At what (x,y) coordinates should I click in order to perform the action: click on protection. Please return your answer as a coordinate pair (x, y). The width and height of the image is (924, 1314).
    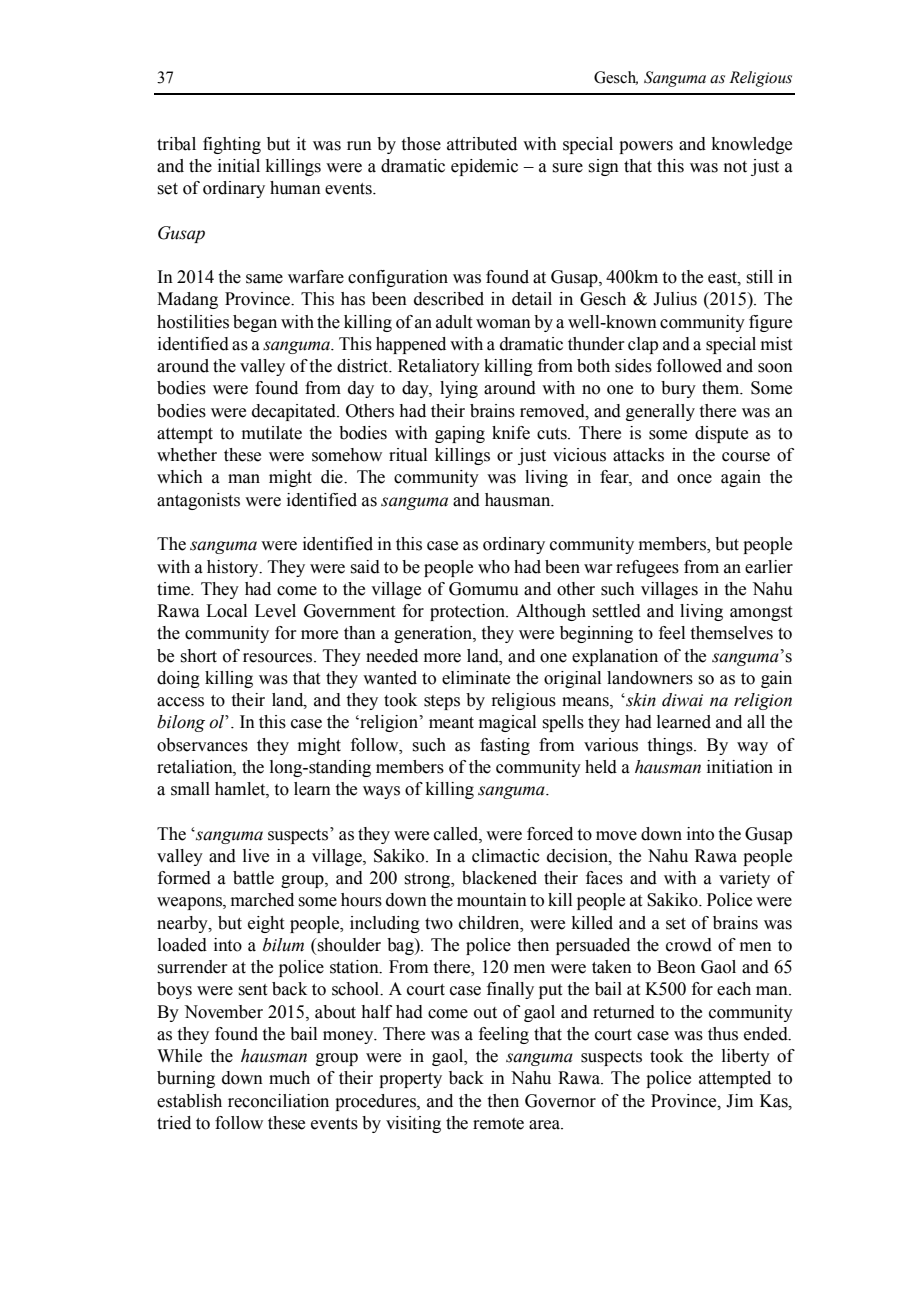
    Looking at the image, I should click on (469, 612).
